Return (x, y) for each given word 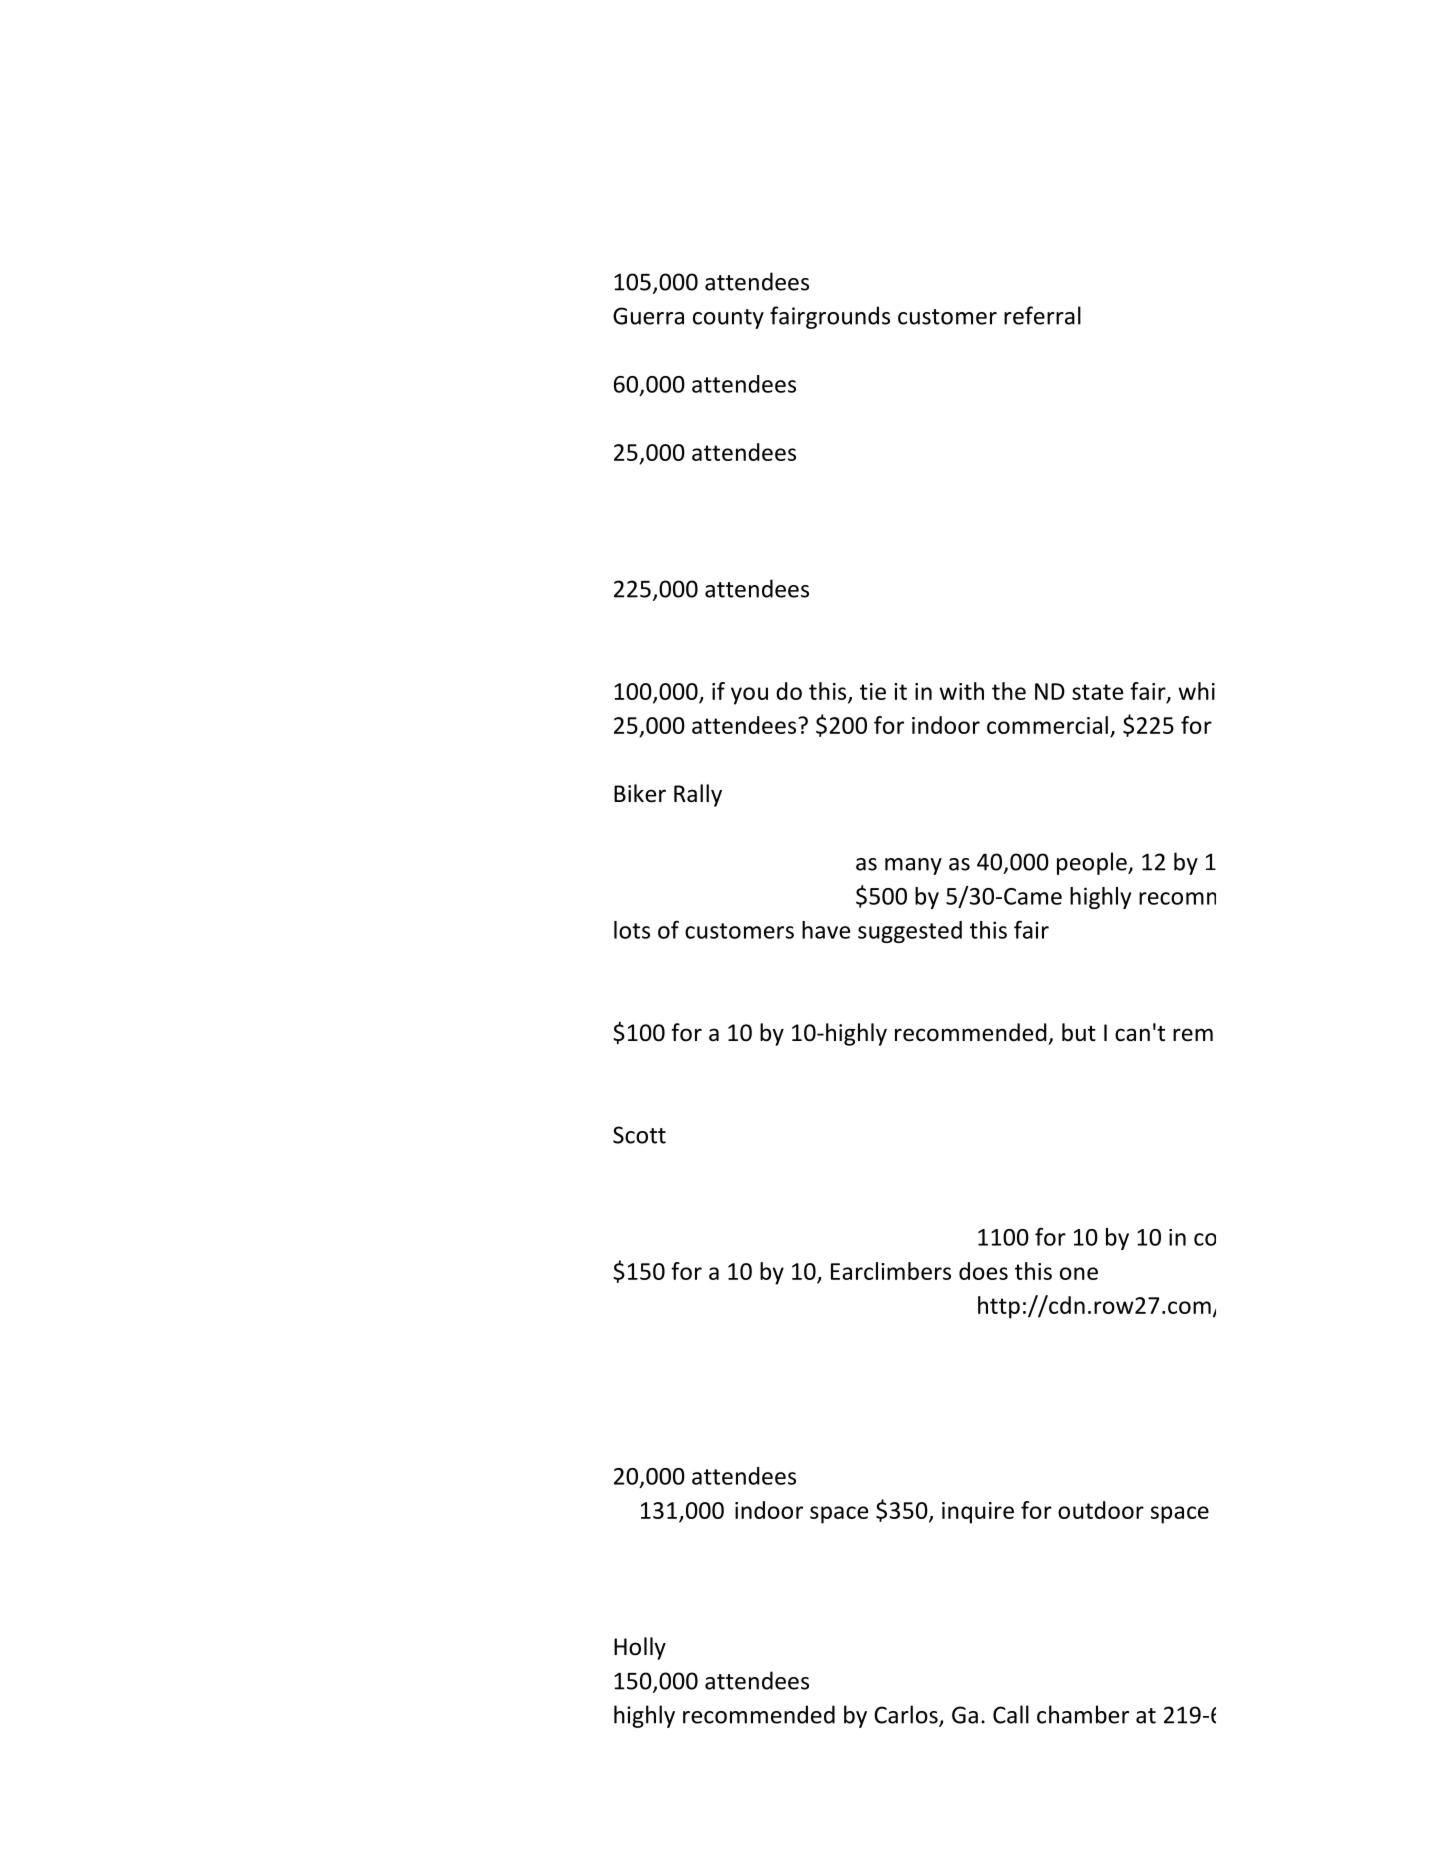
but (1079, 1032)
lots (632, 930)
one (1079, 1273)
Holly (640, 1648)
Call (1011, 1714)
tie (873, 691)
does (983, 1271)
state (1097, 692)
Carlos (907, 1715)
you (749, 696)
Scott (639, 1135)
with (961, 691)
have (826, 930)
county (728, 319)
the (1009, 691)
